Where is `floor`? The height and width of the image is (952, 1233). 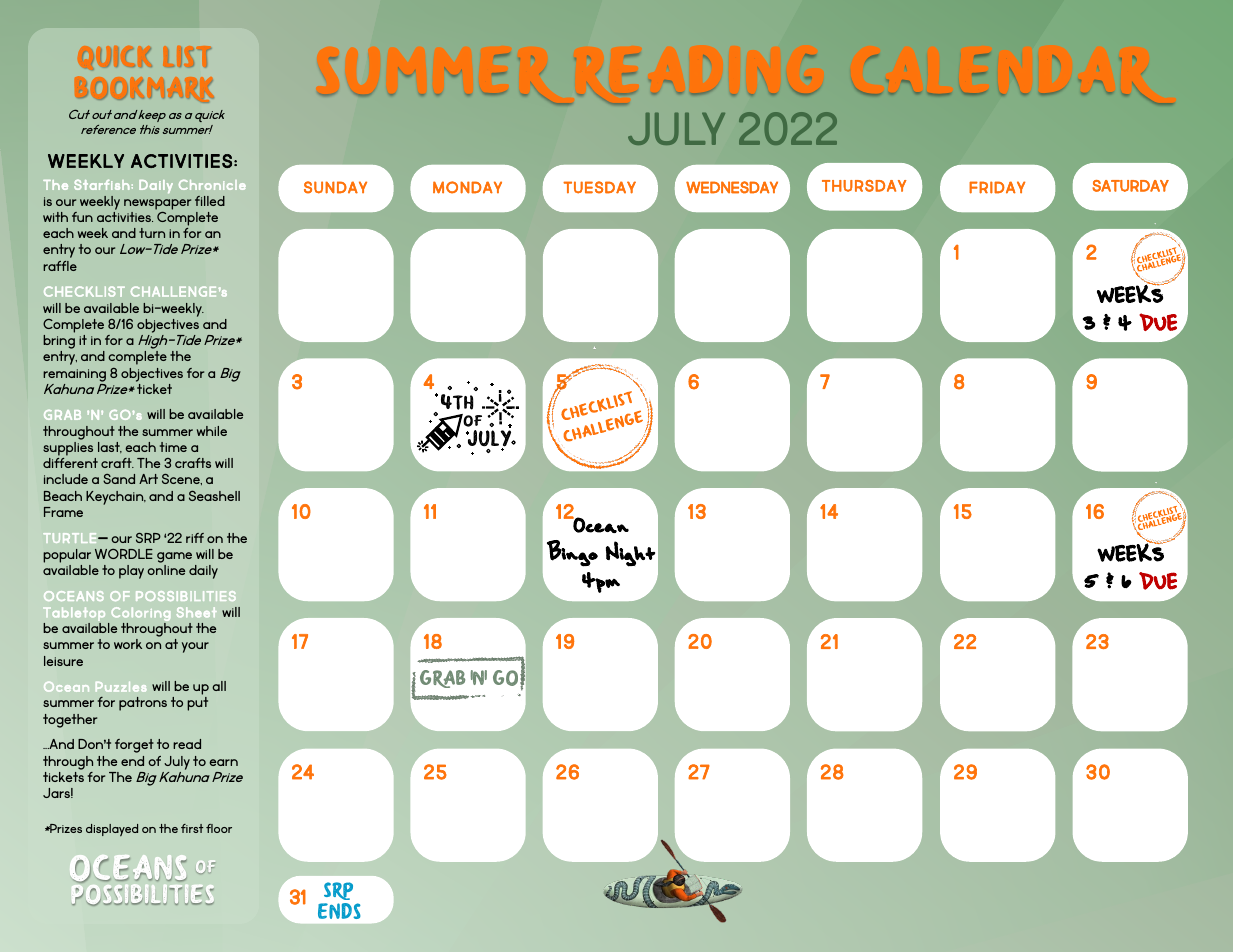
floor is located at coordinates (219, 828).
